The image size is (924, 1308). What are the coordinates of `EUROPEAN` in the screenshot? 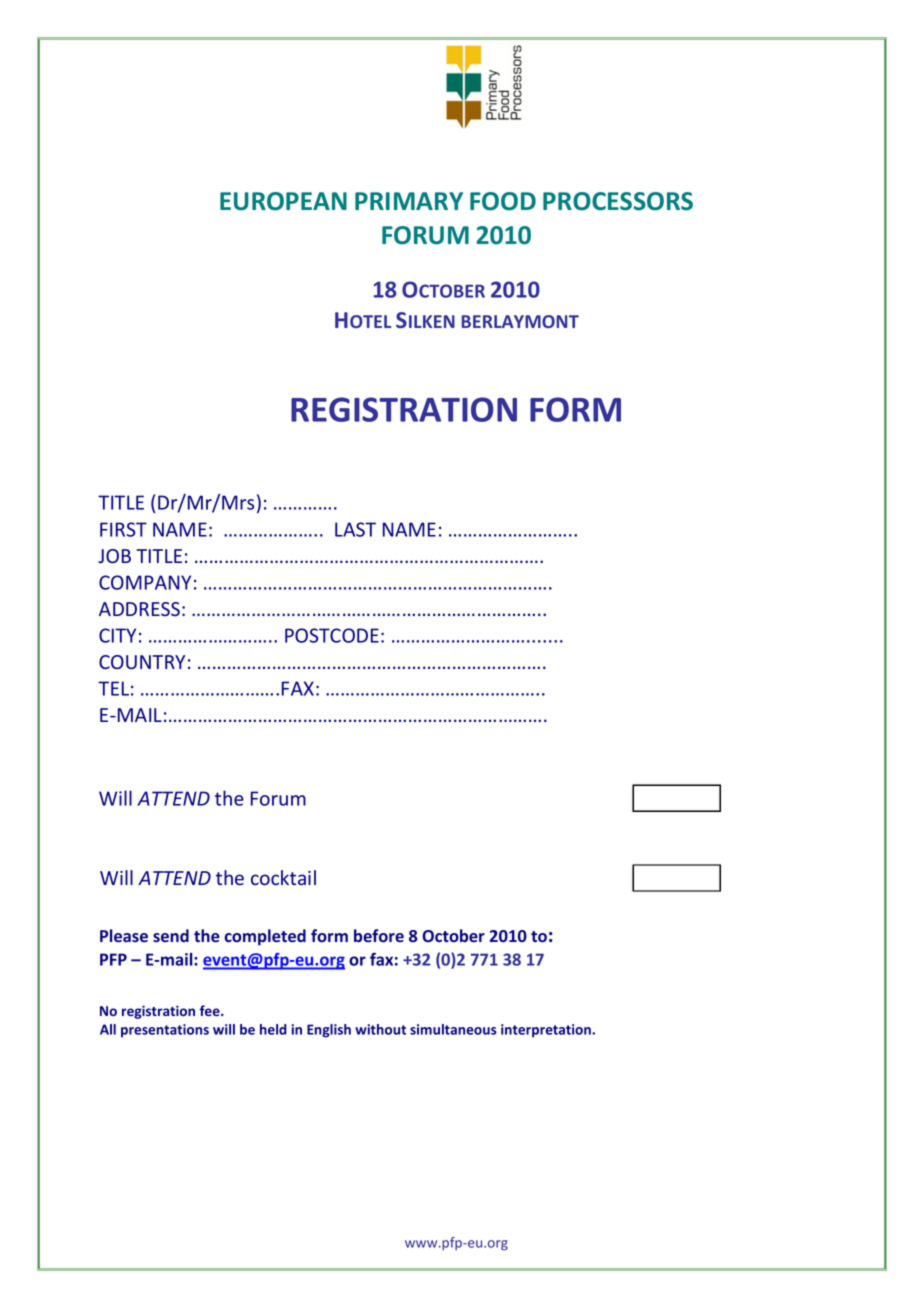 It's located at (283, 201).
